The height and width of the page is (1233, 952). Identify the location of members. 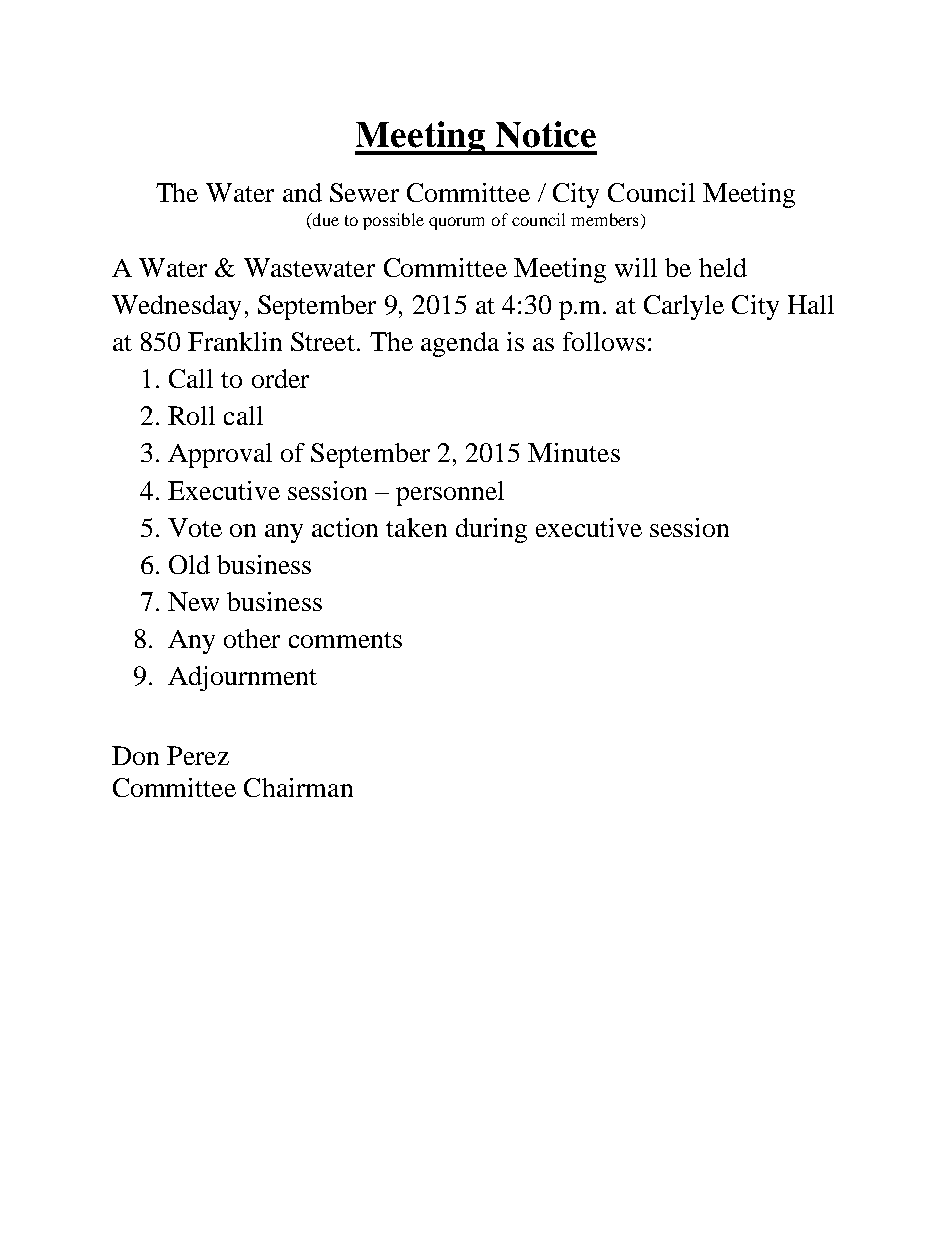
(604, 219).
